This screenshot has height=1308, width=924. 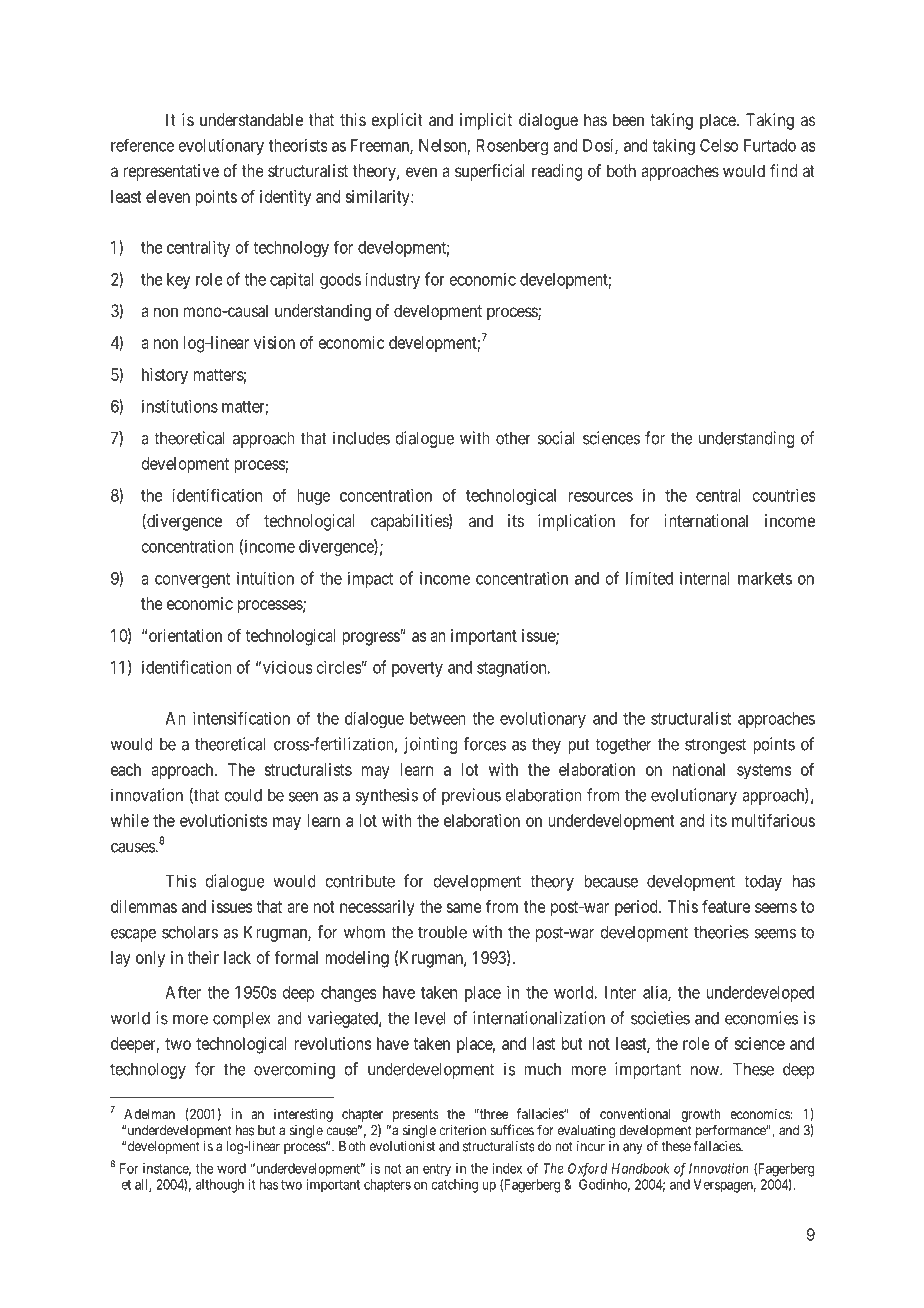 What do you see at coordinates (490, 172) in the screenshot?
I see `superficial` at bounding box center [490, 172].
